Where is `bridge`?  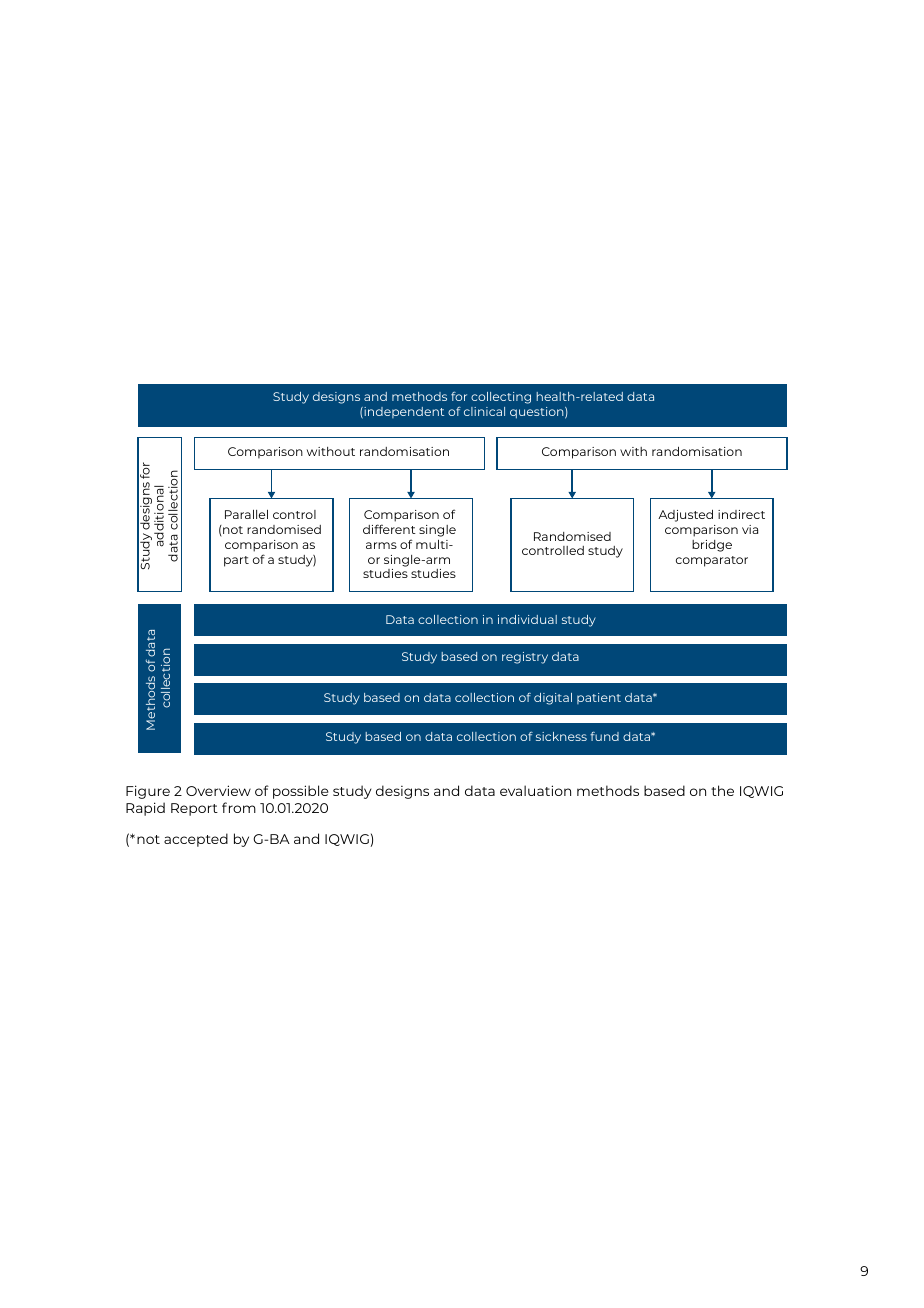 bridge is located at coordinates (712, 546).
